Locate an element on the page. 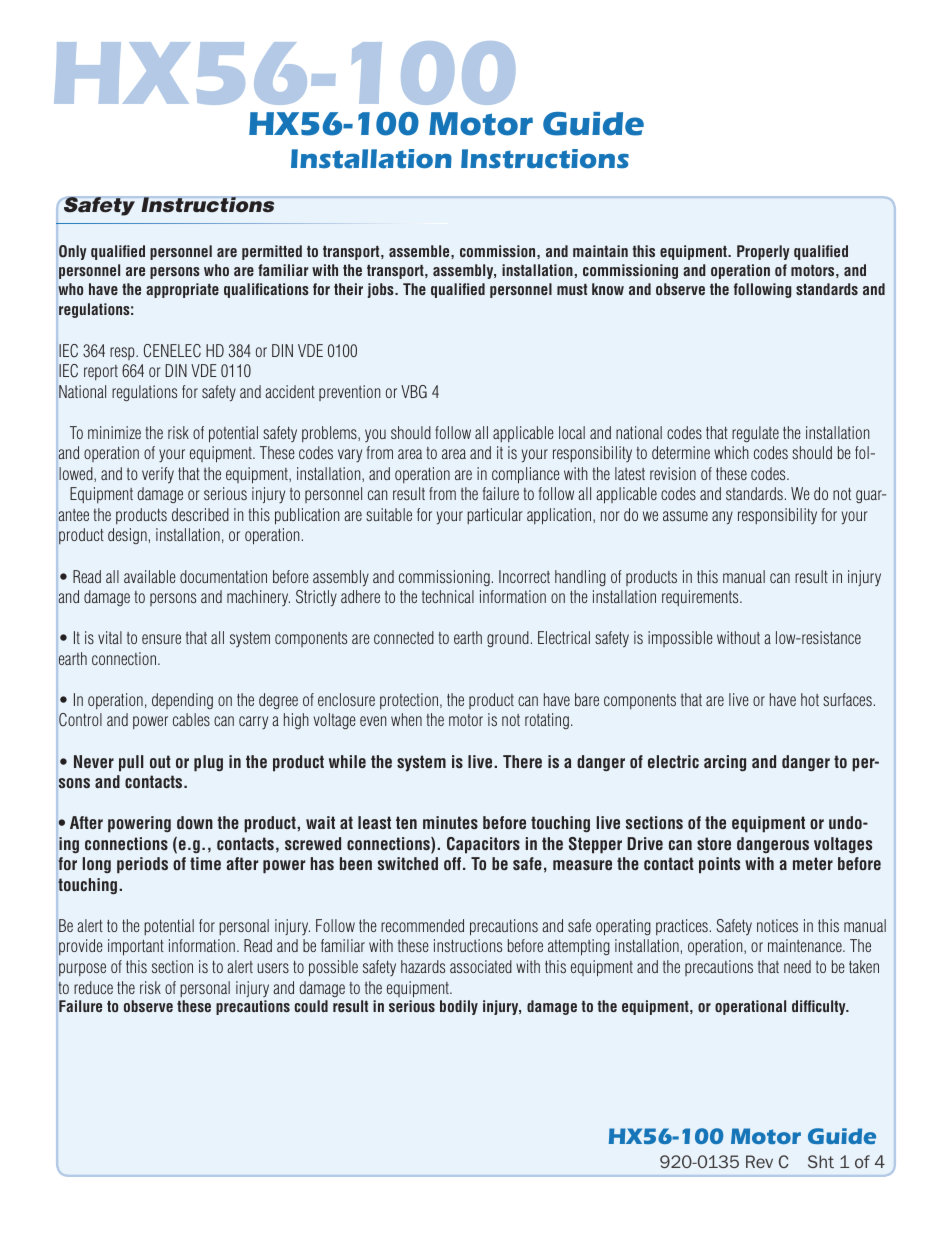  appropriate is located at coordinates (182, 290).
